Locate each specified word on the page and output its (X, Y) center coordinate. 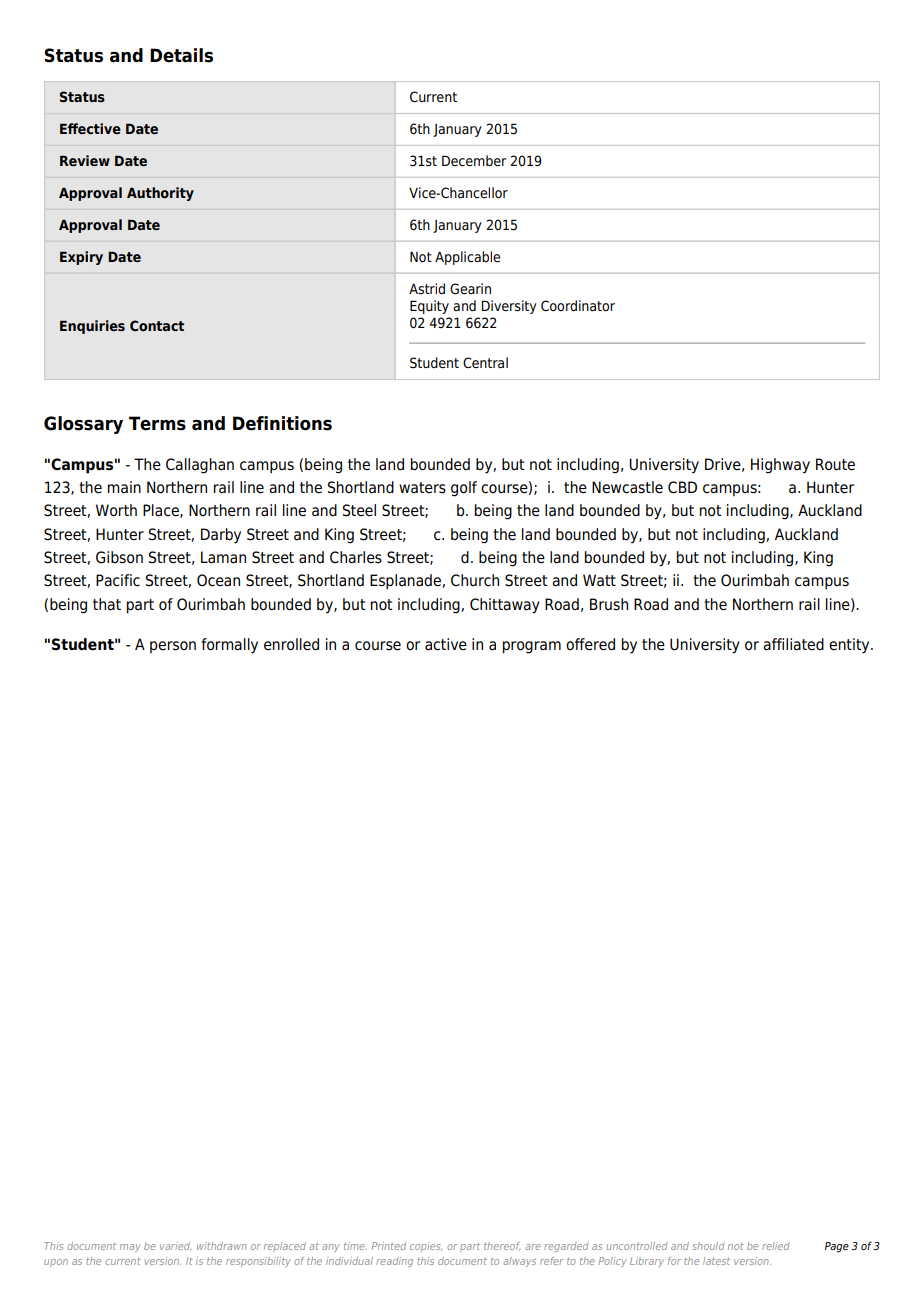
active (446, 644)
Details (181, 55)
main (124, 487)
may (130, 1248)
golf (464, 489)
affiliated (793, 644)
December (474, 161)
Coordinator (578, 306)
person (173, 647)
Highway (780, 466)
